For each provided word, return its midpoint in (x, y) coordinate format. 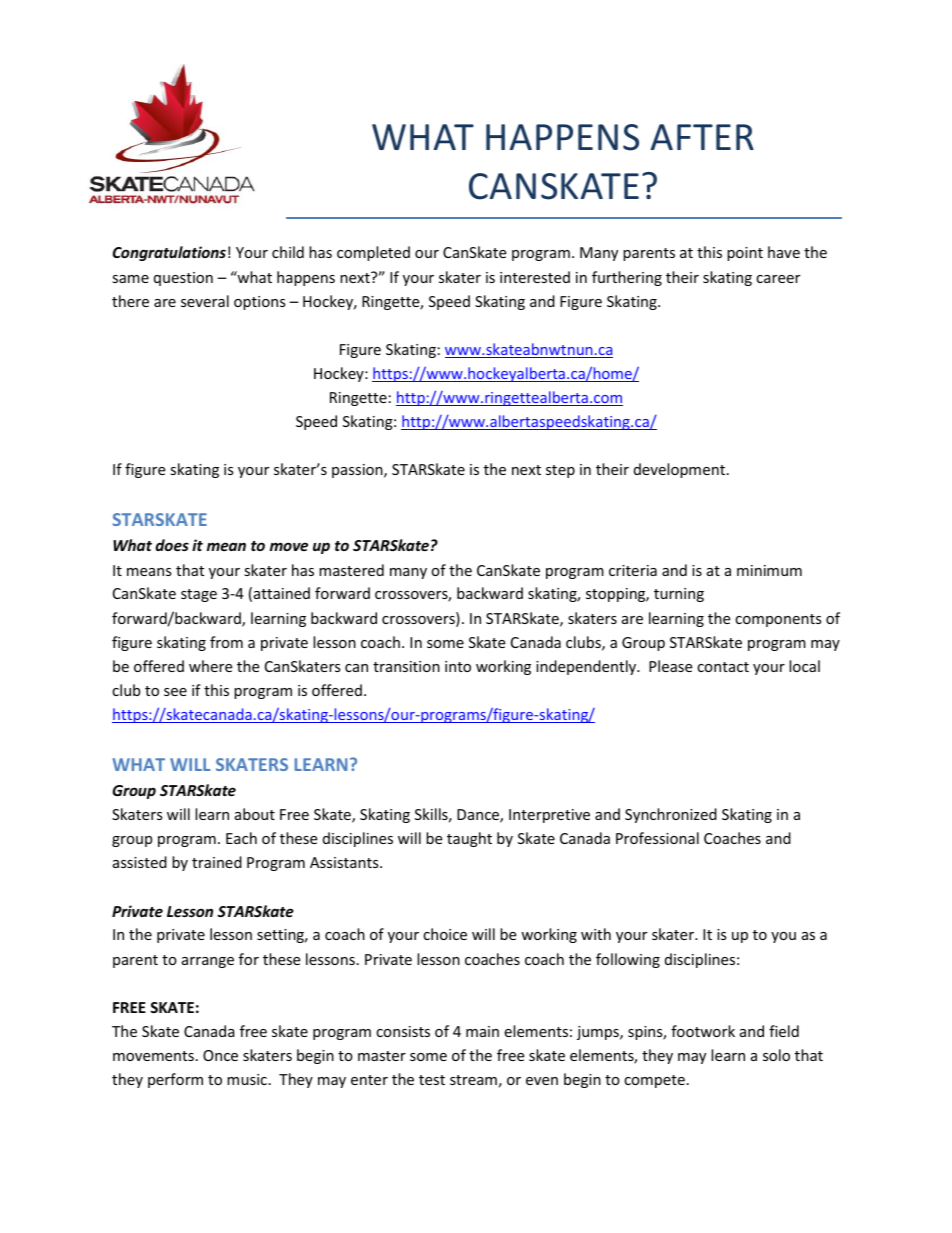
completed (373, 253)
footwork (703, 1031)
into (458, 666)
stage (199, 595)
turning (679, 595)
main (482, 1031)
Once (220, 1055)
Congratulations (169, 253)
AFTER (702, 137)
